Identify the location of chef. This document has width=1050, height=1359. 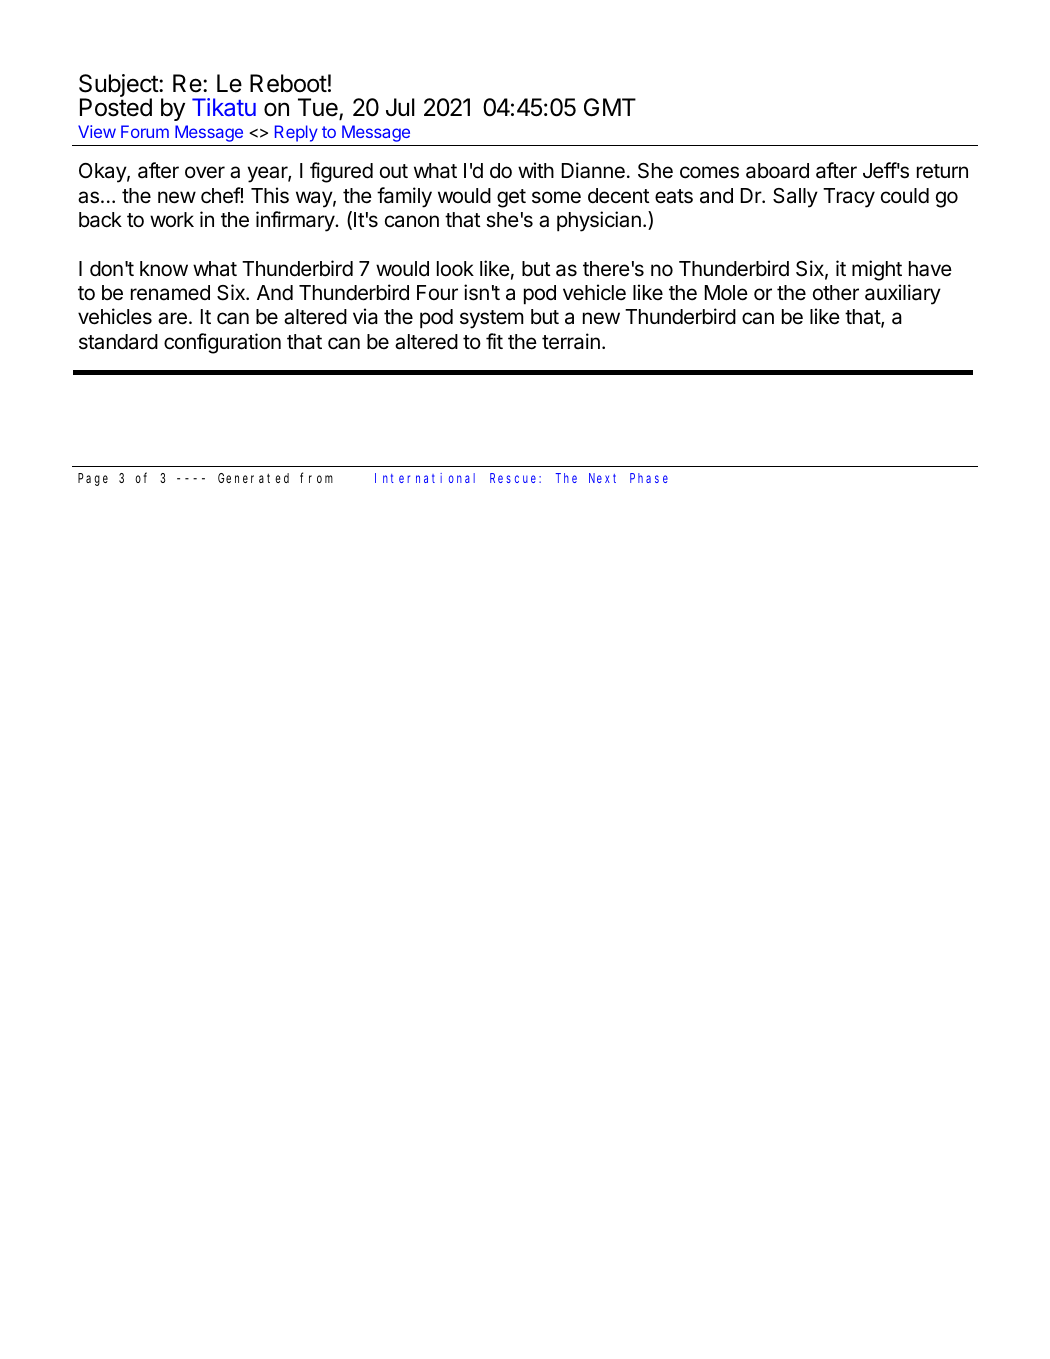
(221, 195).
